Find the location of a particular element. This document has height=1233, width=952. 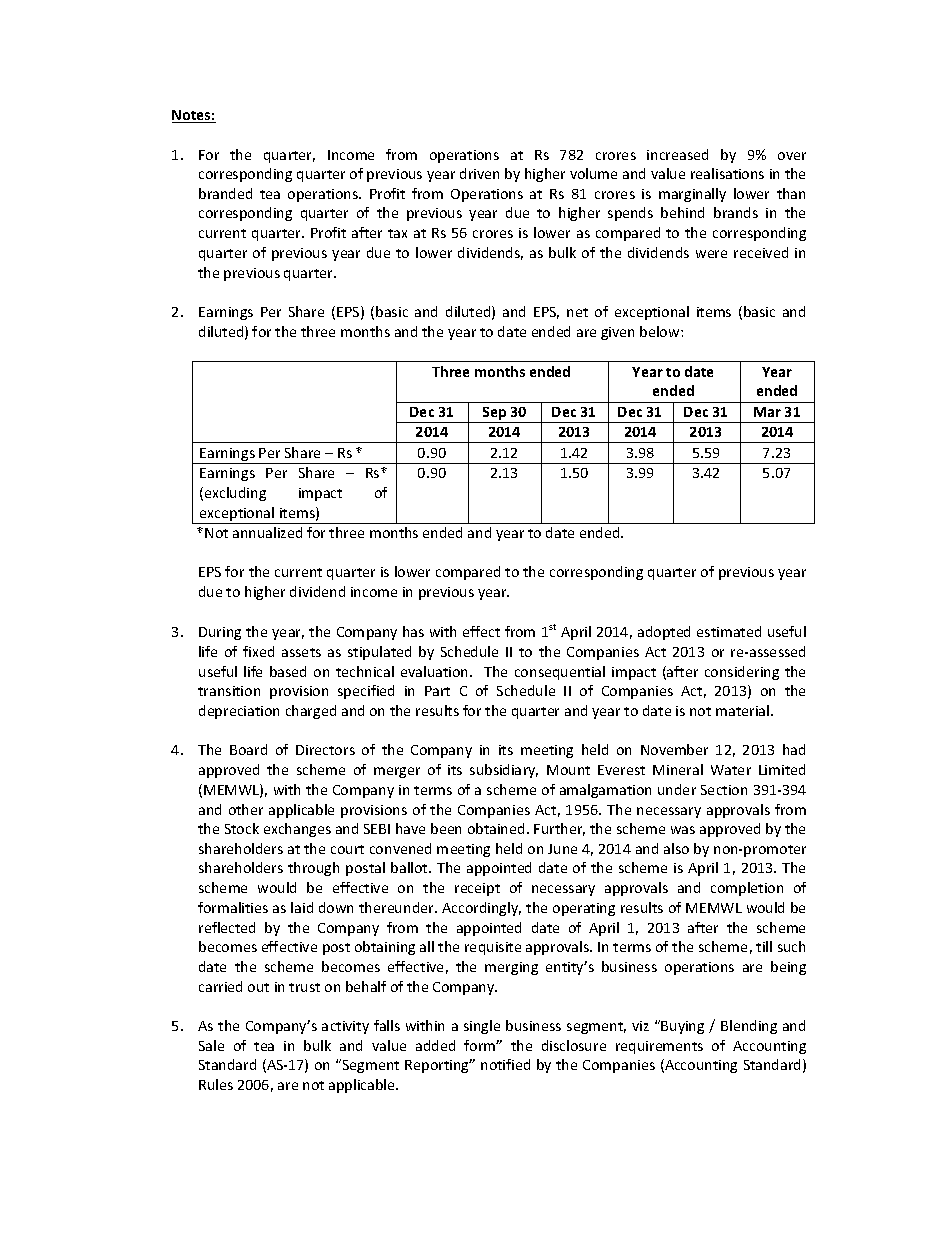

consequential is located at coordinates (560, 673).
